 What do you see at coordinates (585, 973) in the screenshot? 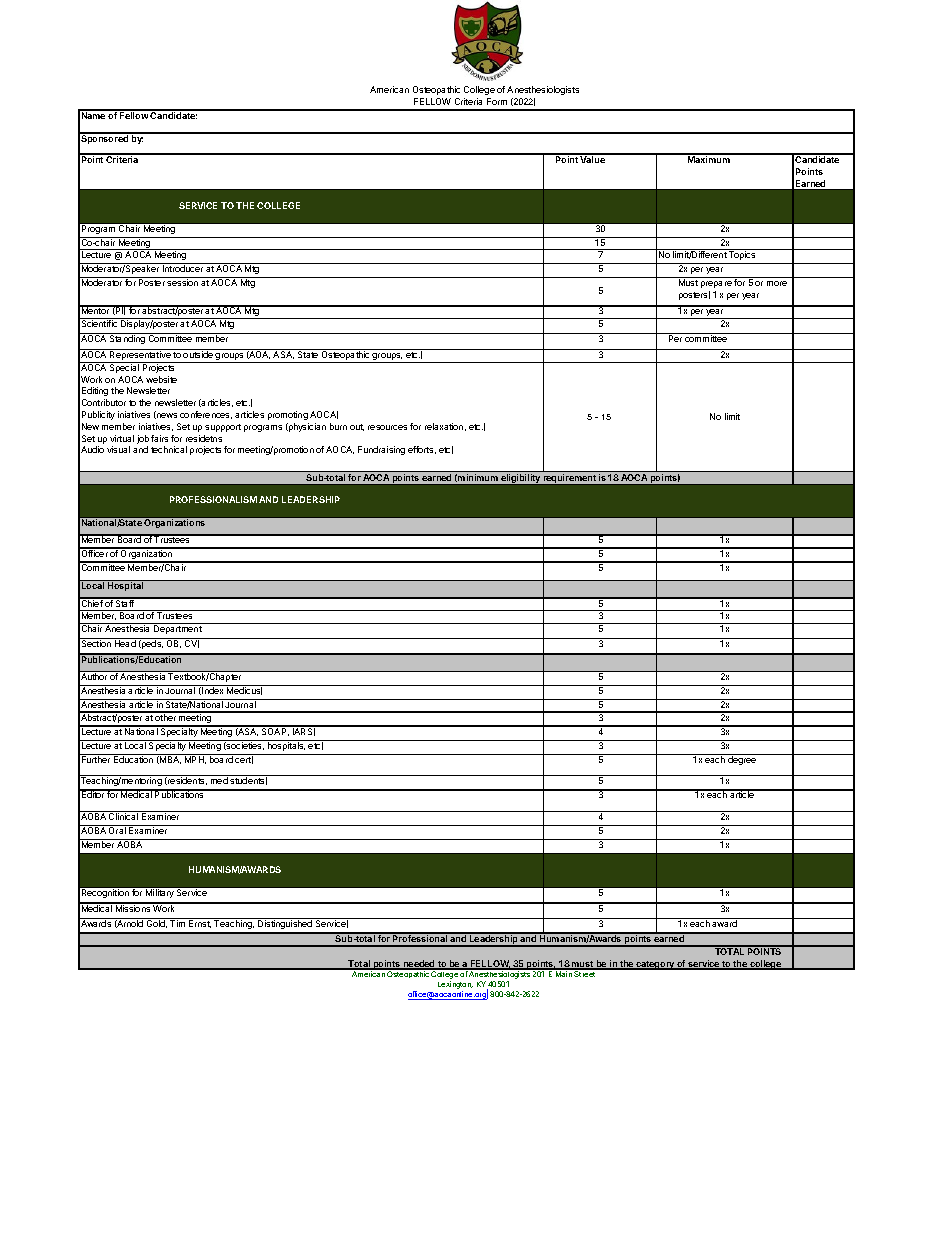
I see `Street` at bounding box center [585, 973].
